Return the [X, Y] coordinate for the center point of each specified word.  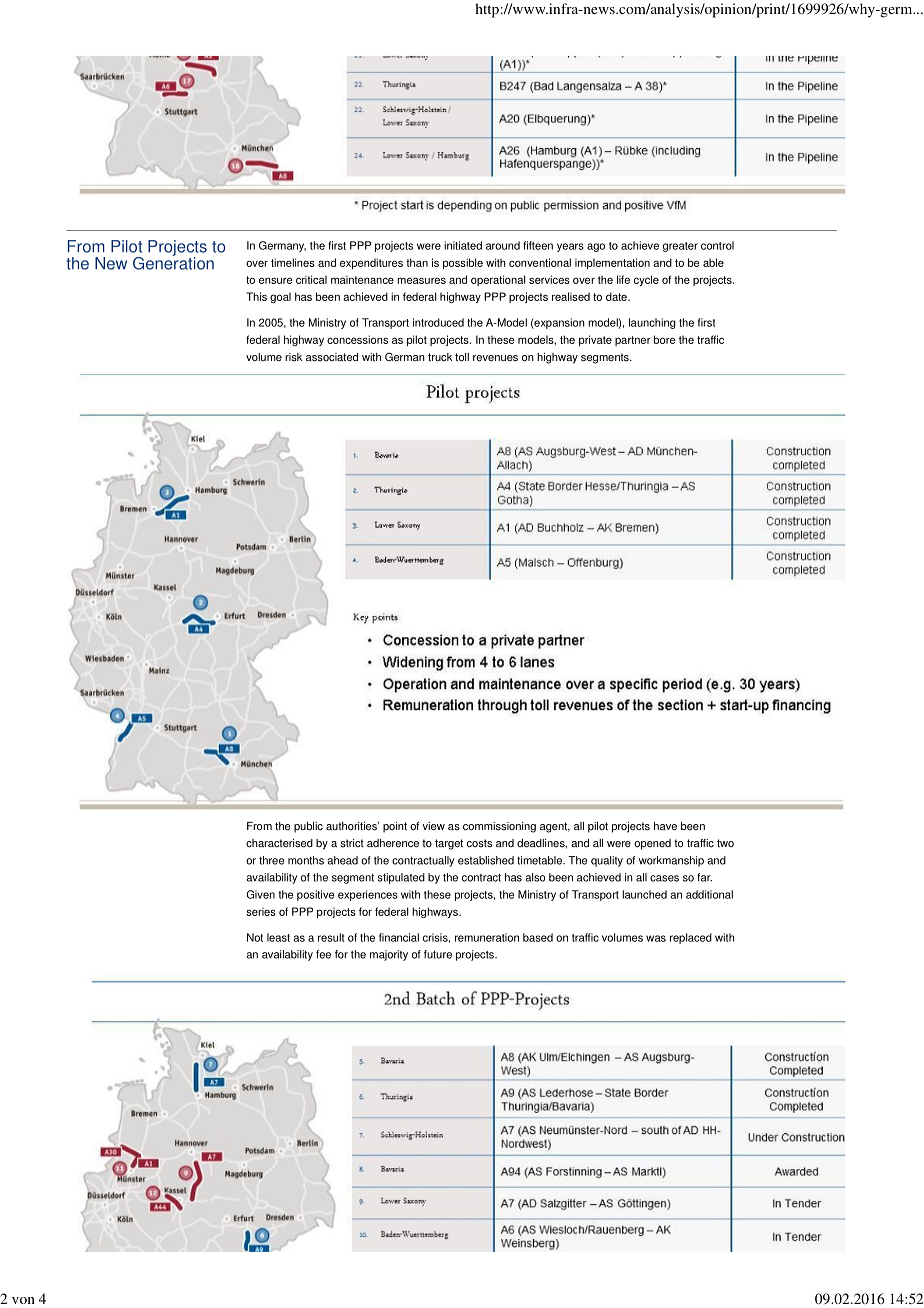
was [656, 938]
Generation [173, 262]
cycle [646, 280]
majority [389, 955]
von [23, 1300]
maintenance [362, 279]
